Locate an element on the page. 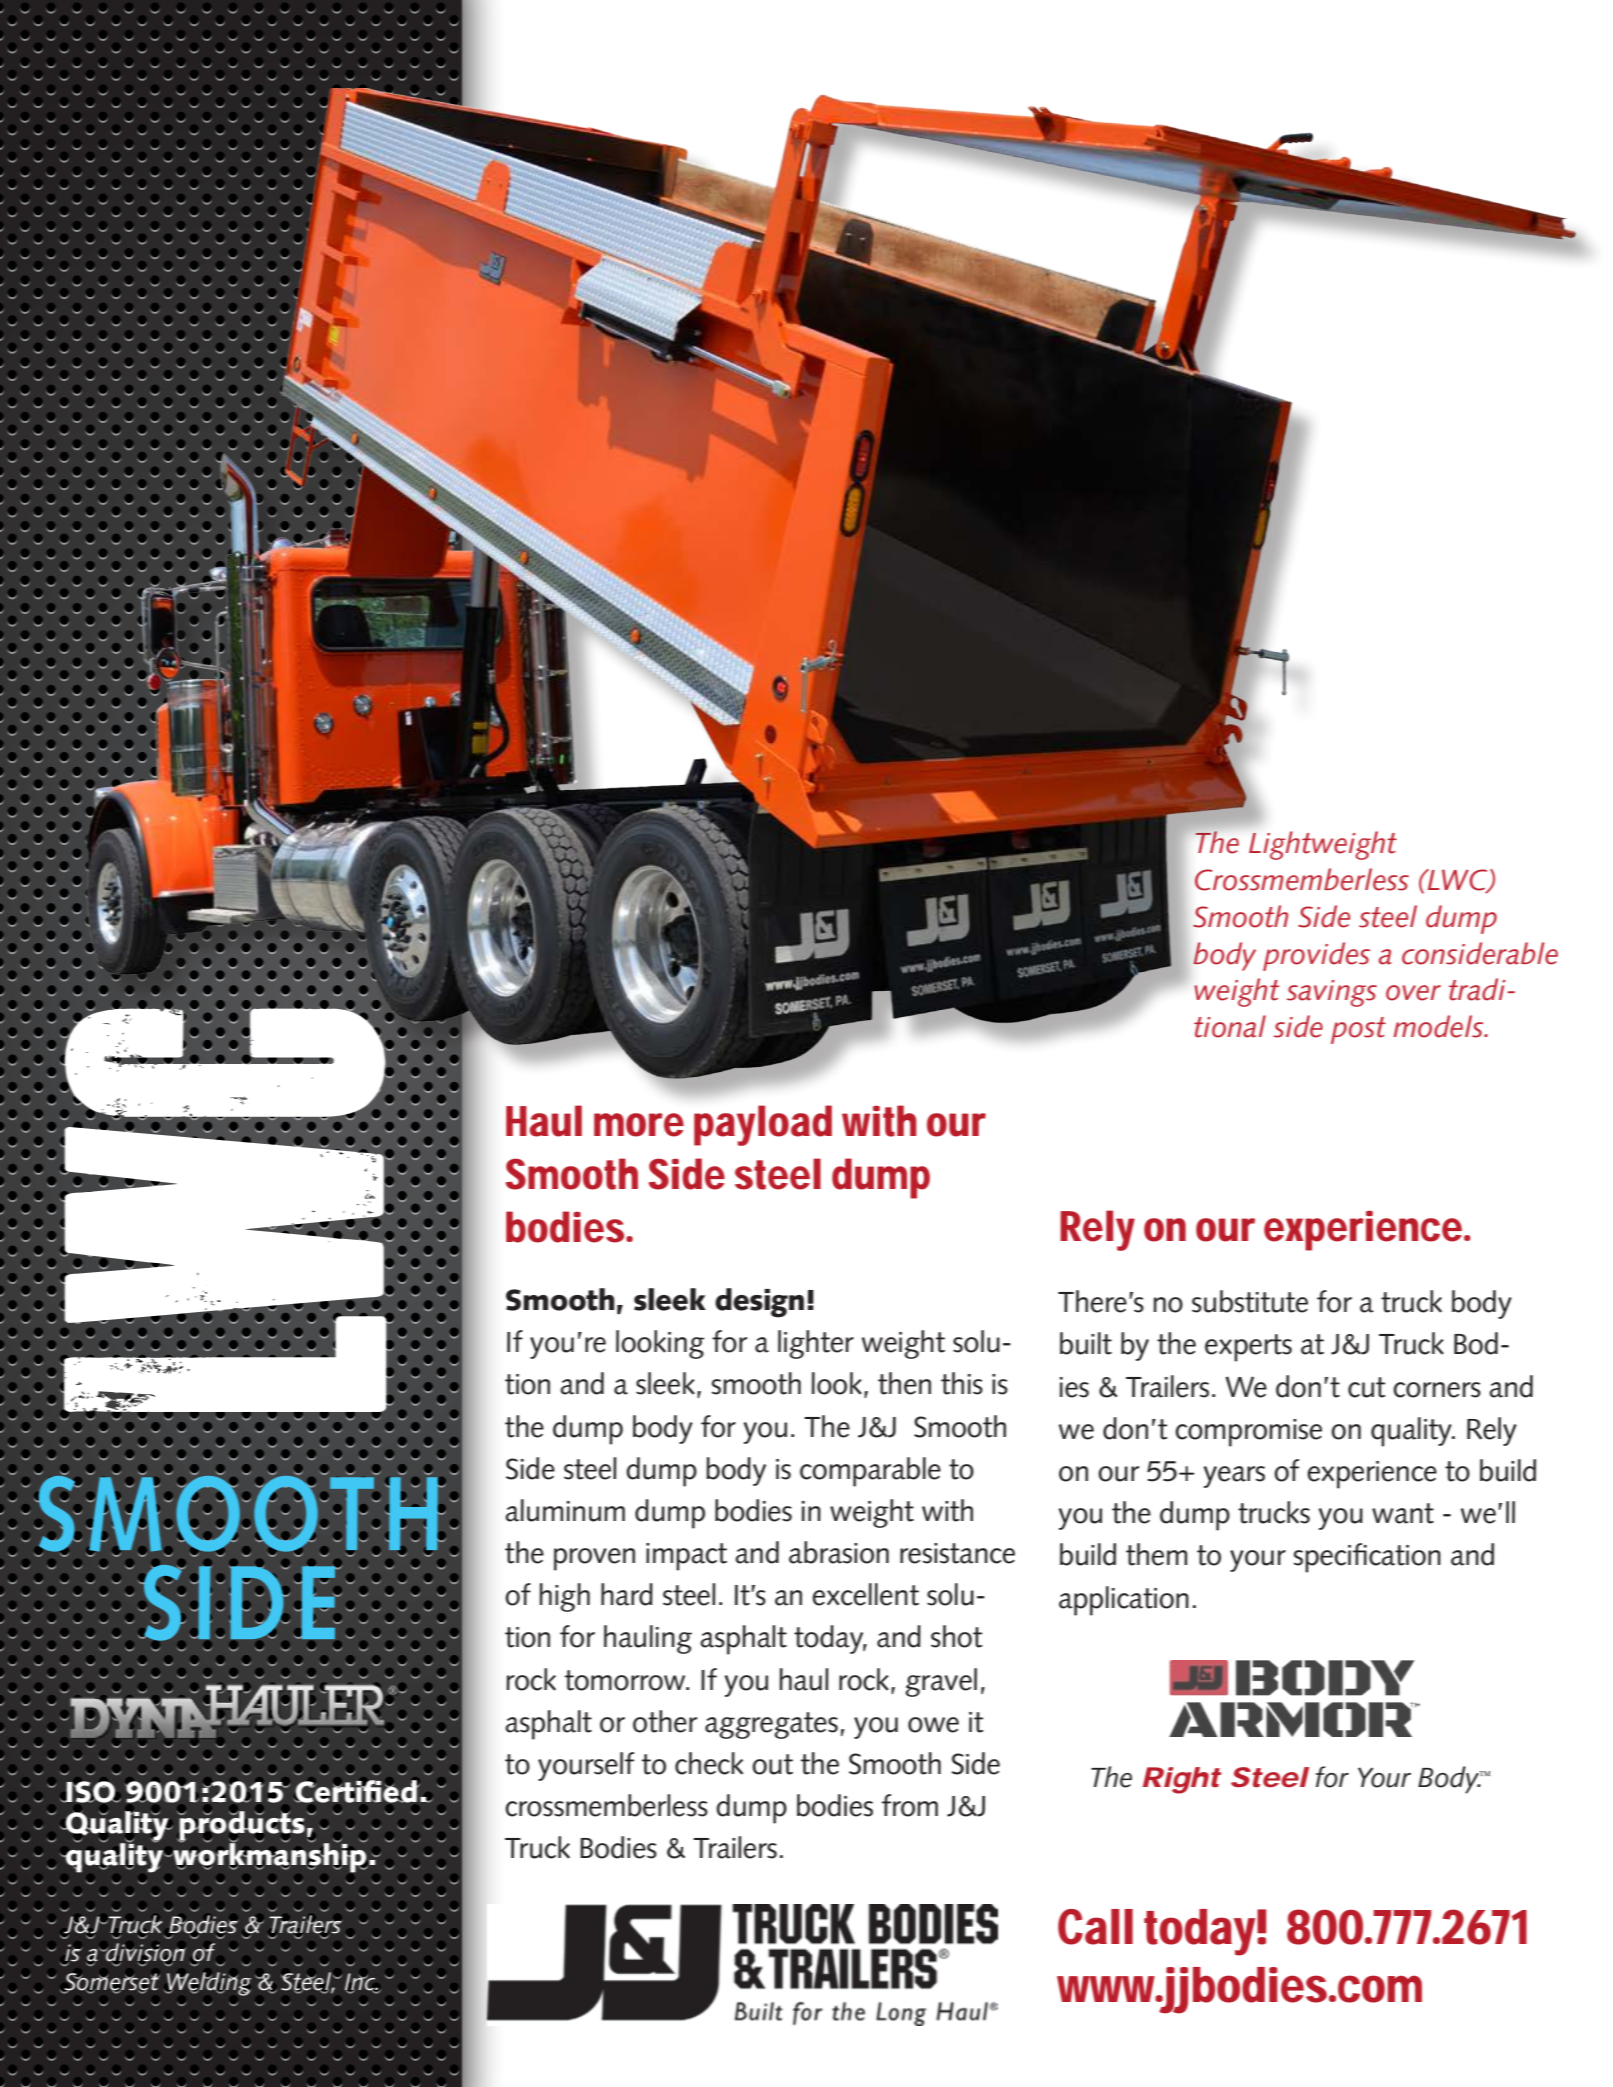  savings is located at coordinates (1332, 993).
